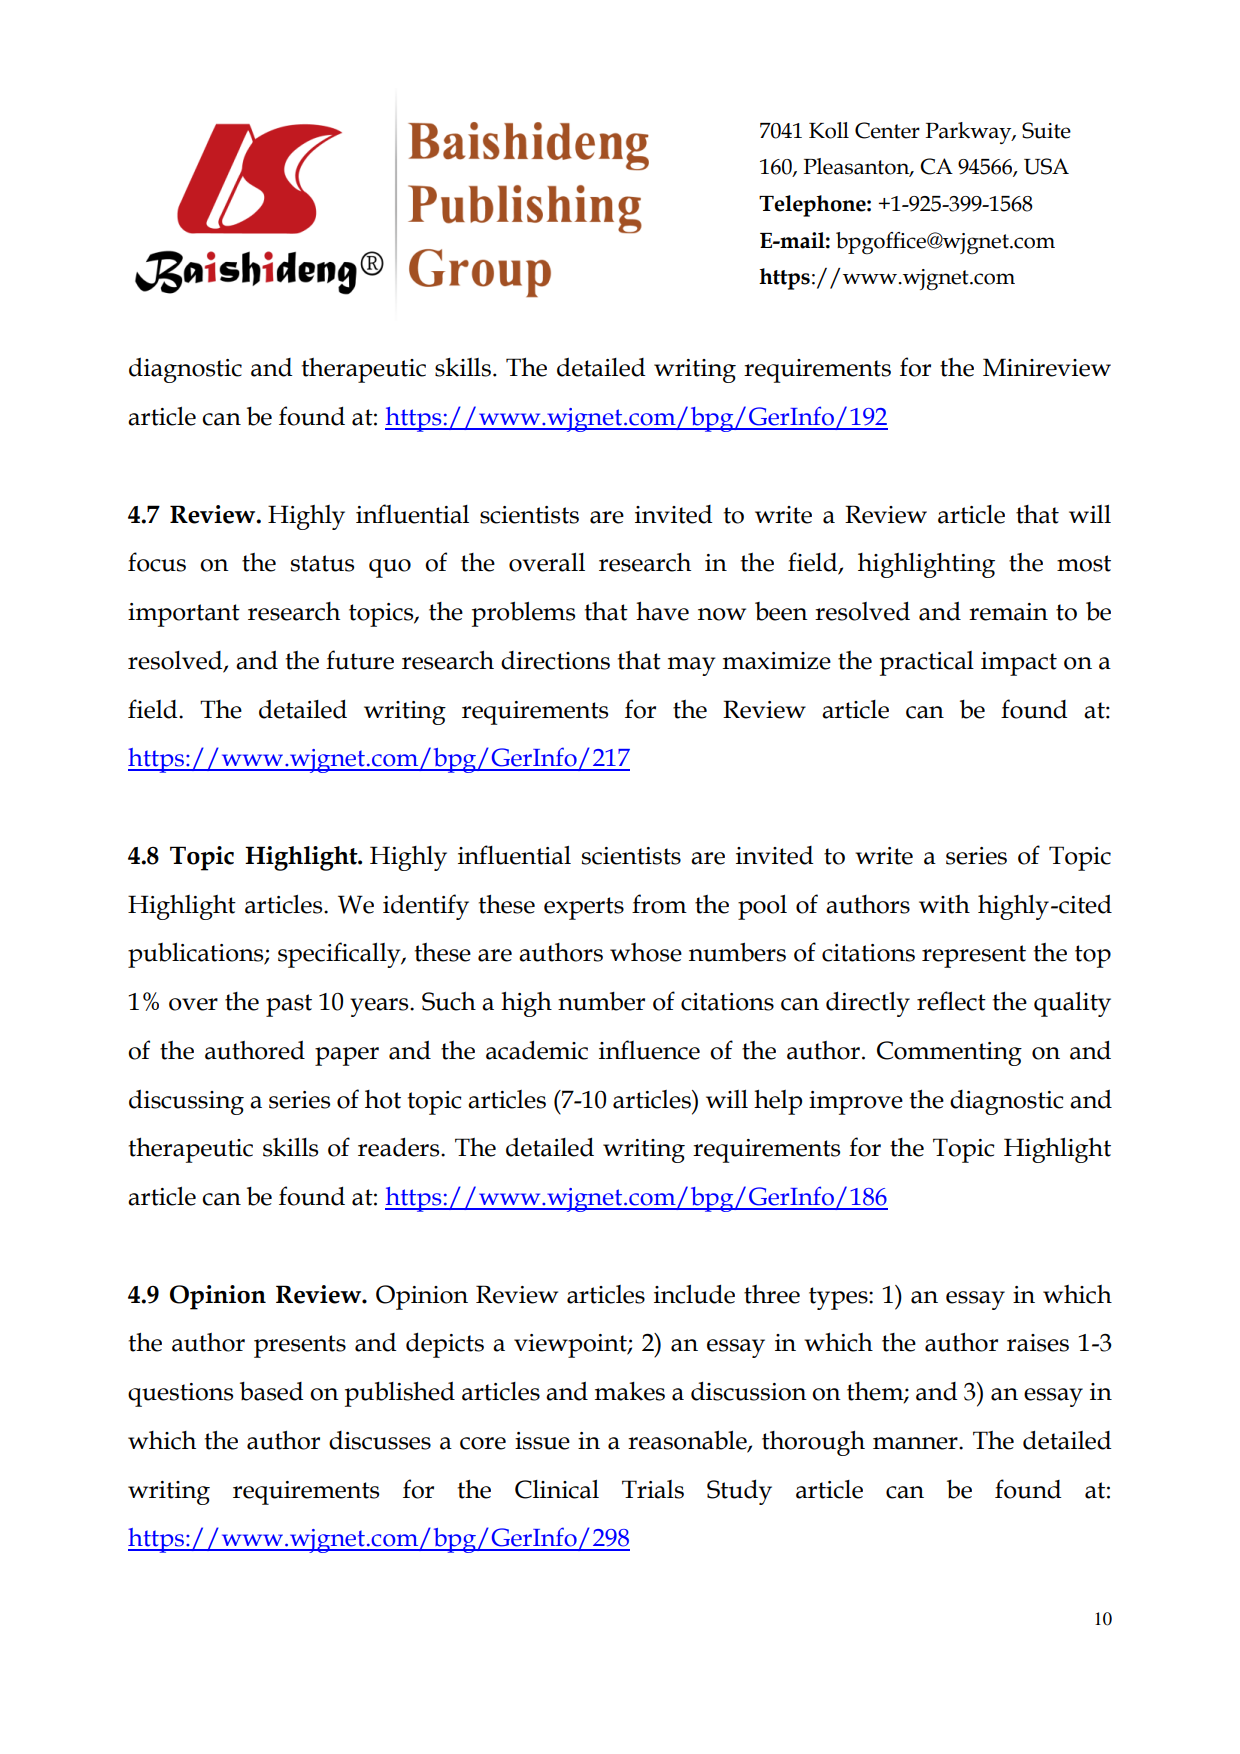 This screenshot has width=1240, height=1754. What do you see at coordinates (944, 904) in the screenshot?
I see `with` at bounding box center [944, 904].
